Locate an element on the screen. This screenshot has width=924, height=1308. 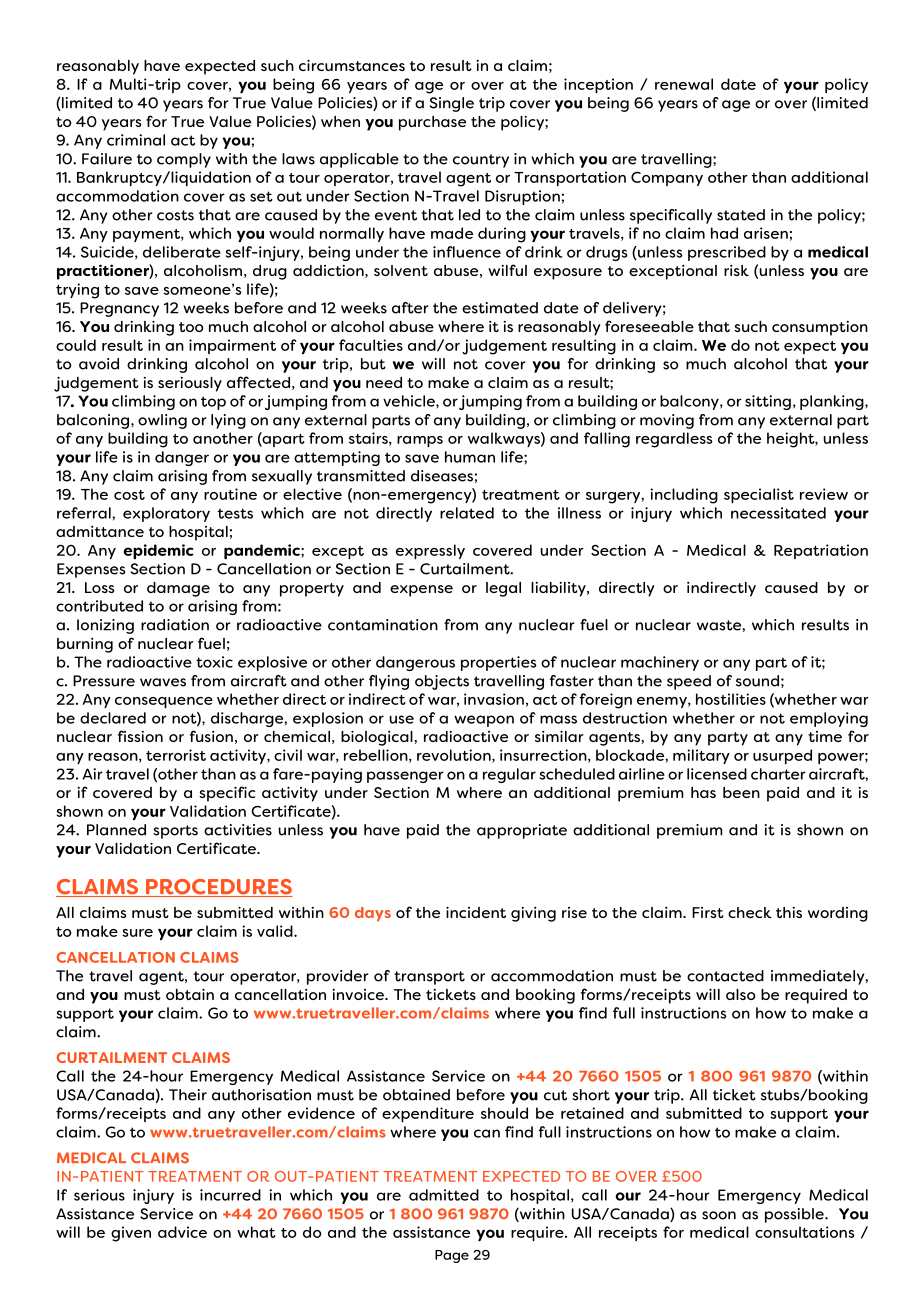
criminal is located at coordinates (136, 140).
